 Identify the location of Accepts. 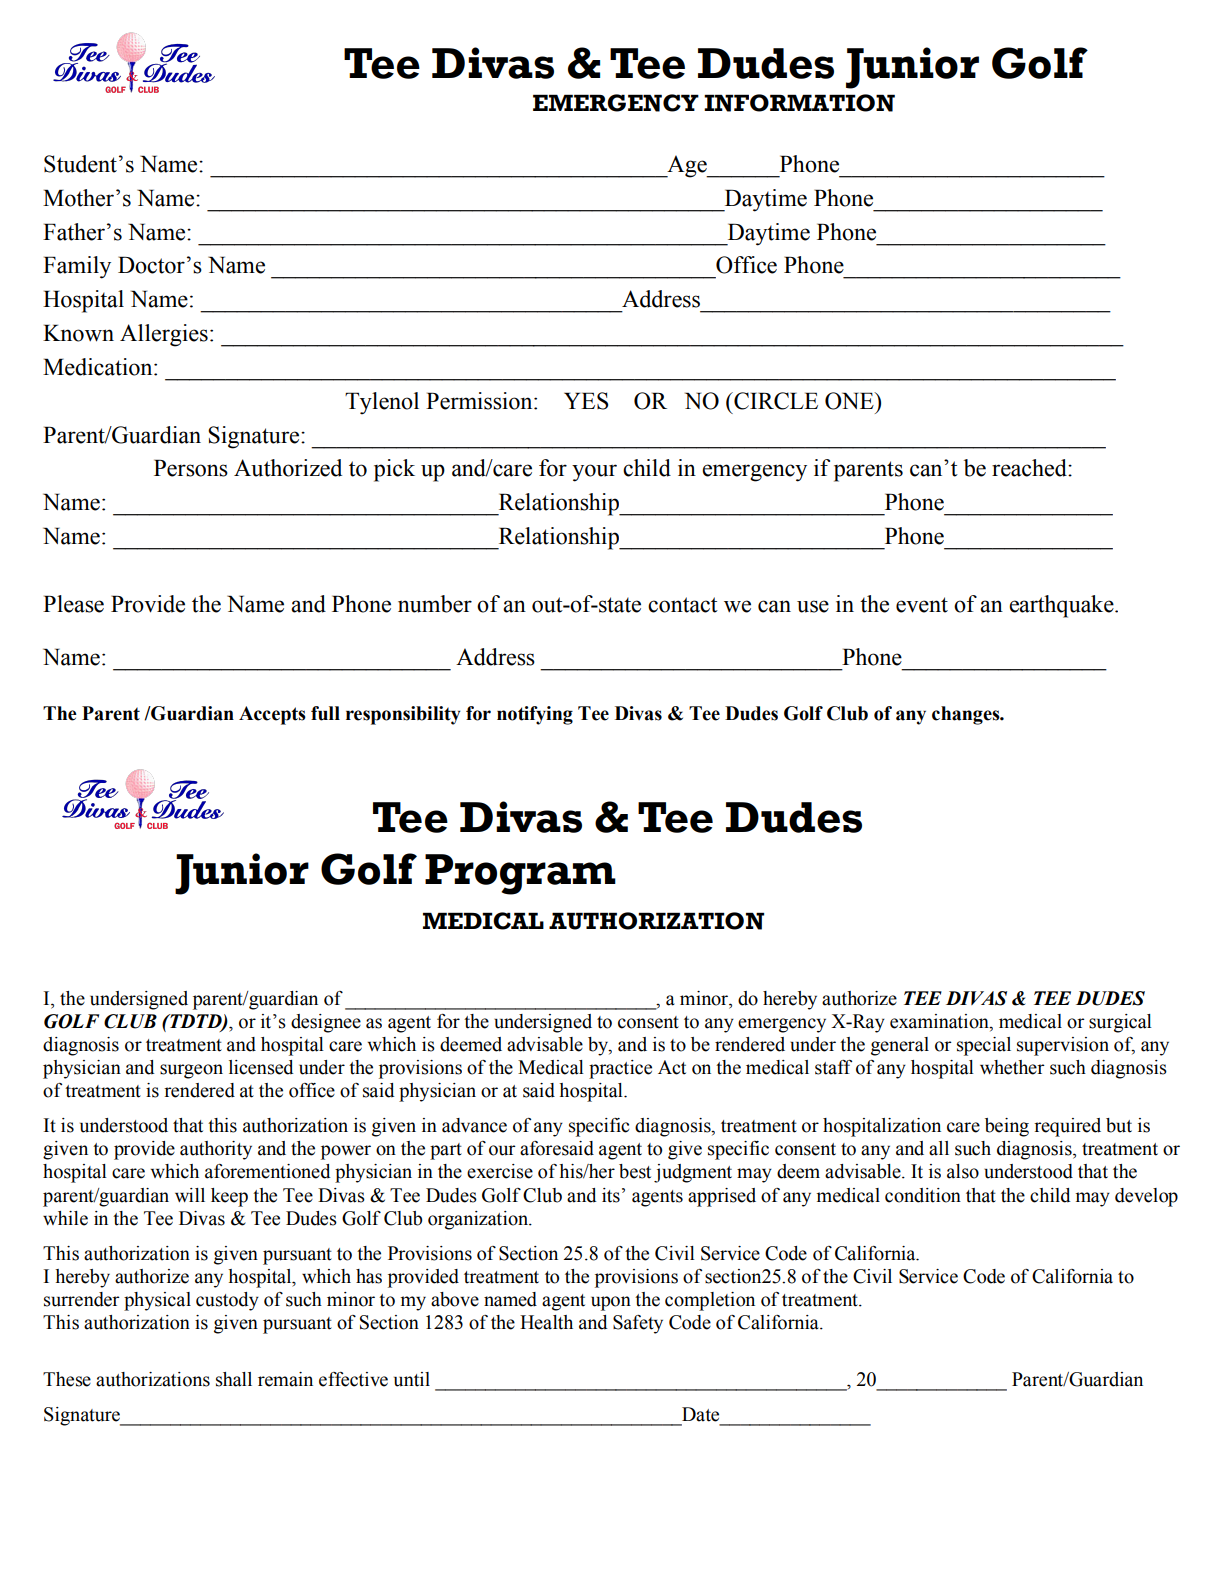
(272, 715).
